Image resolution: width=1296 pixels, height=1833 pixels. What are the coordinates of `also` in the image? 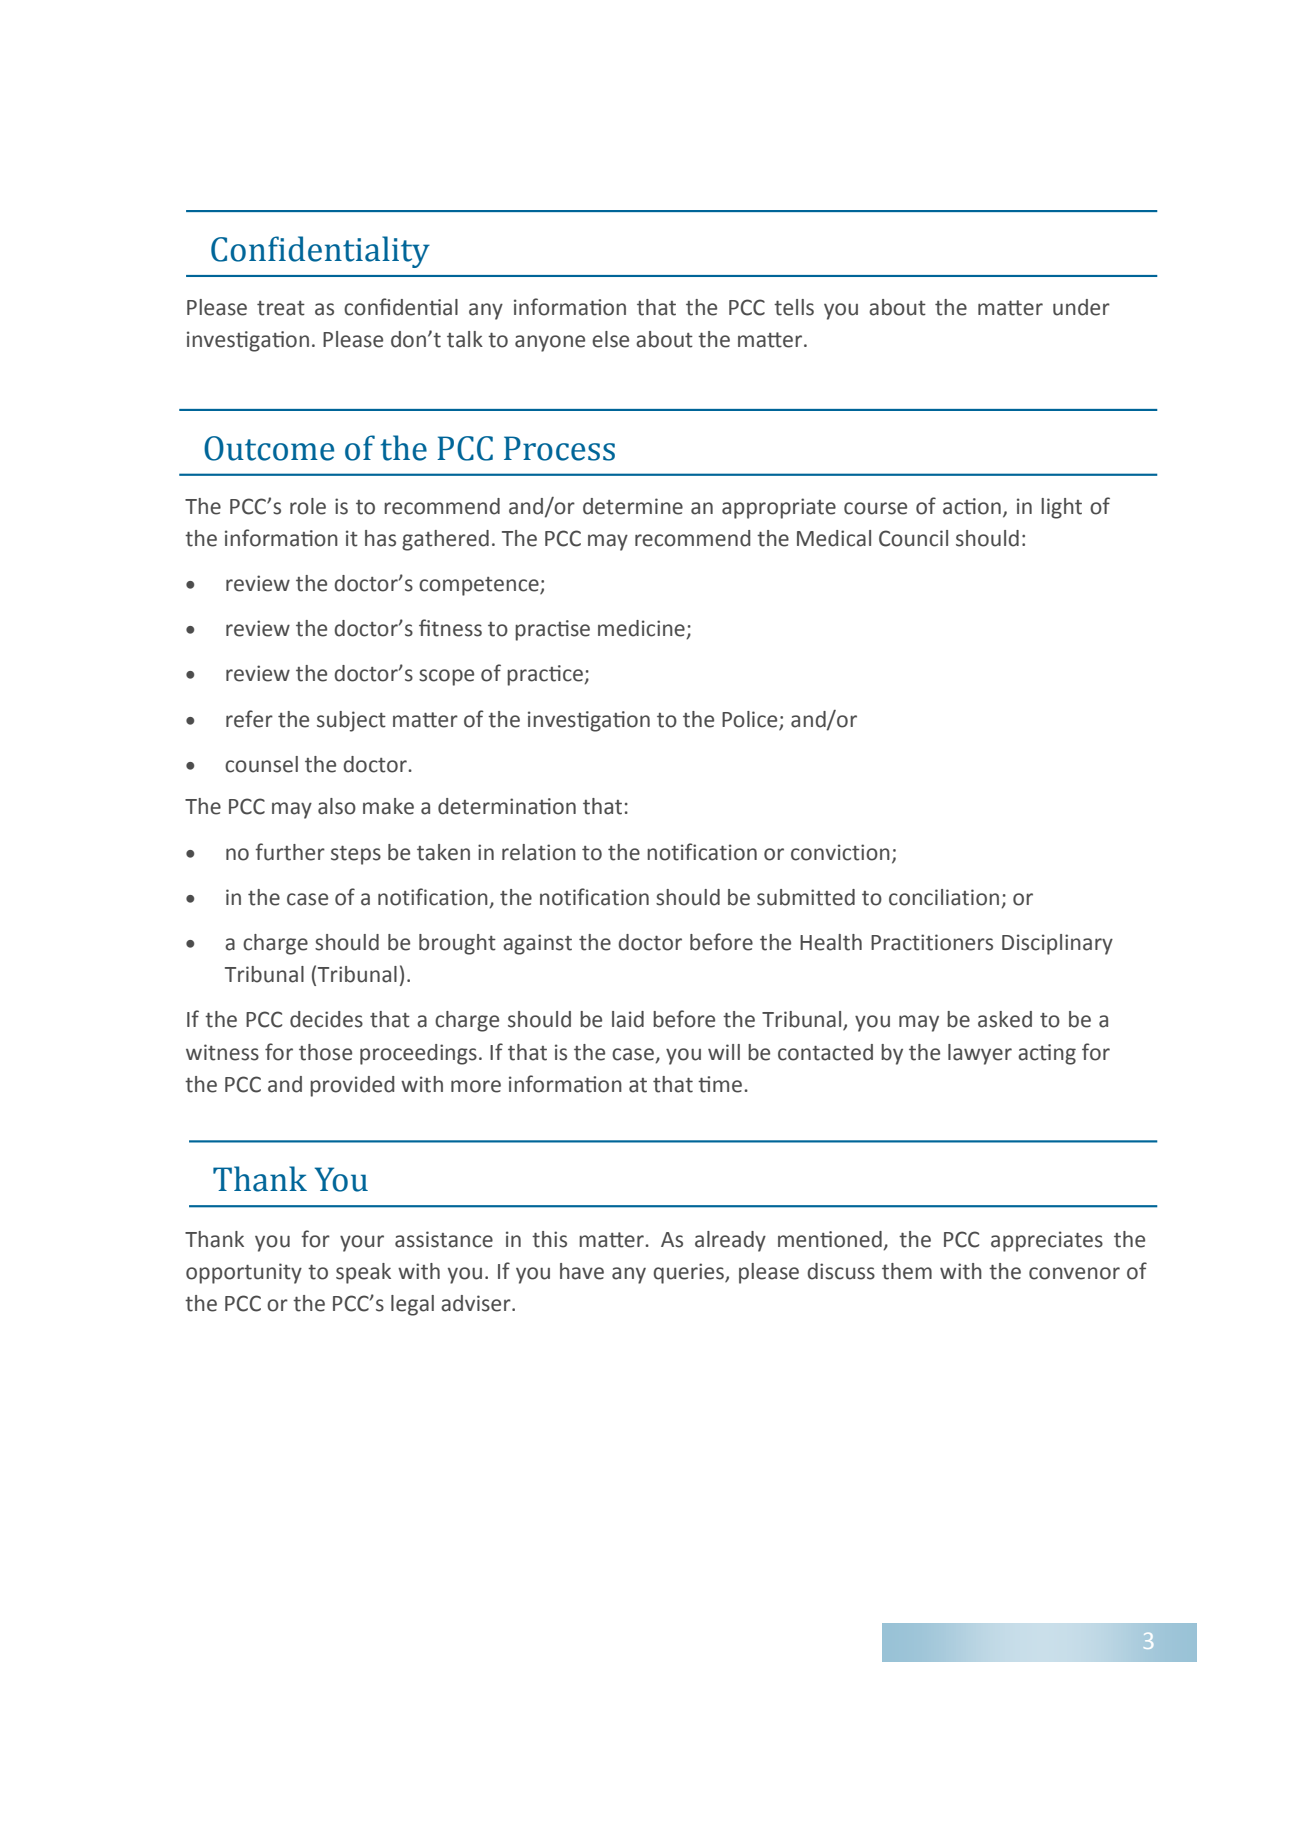 It's located at (337, 806).
